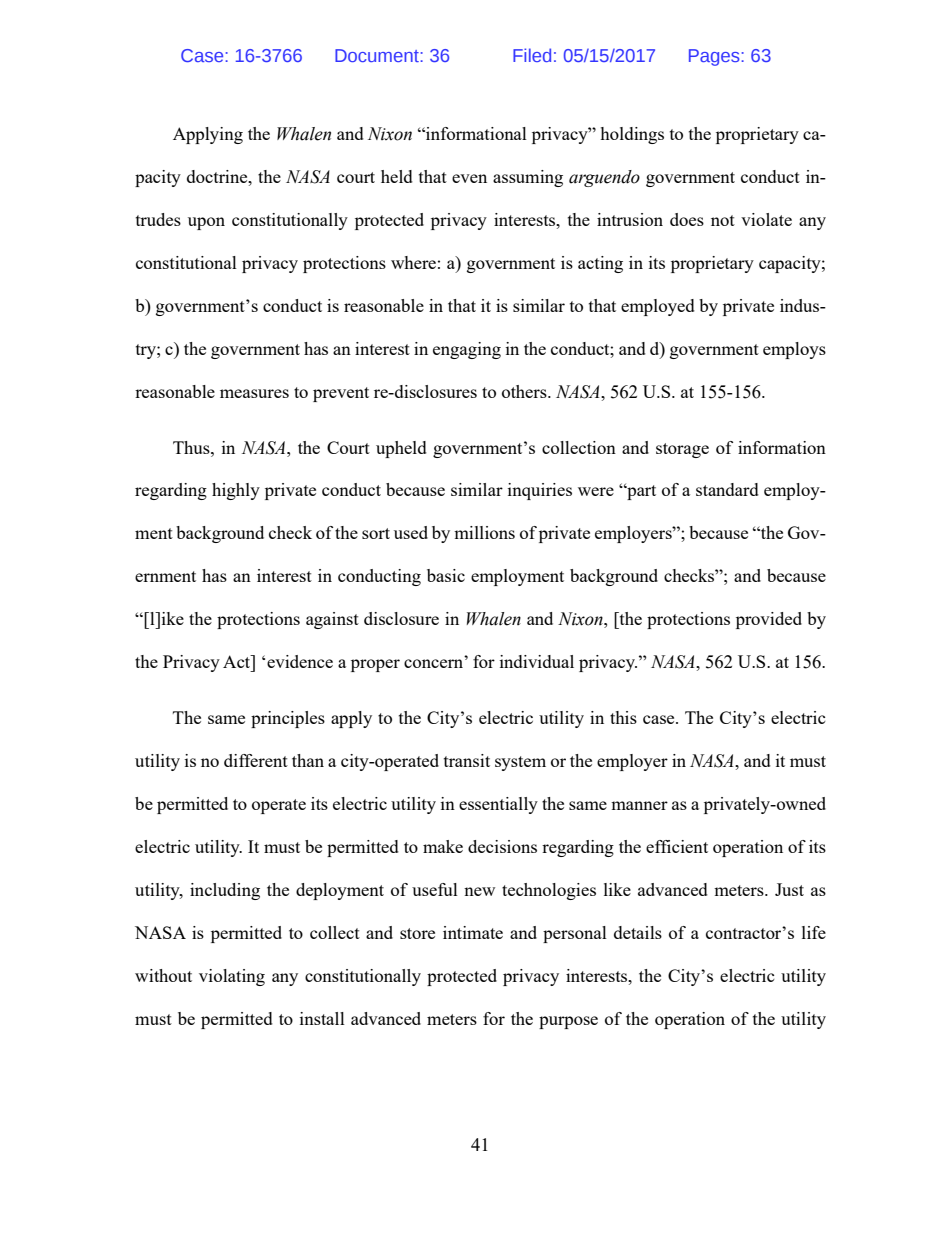 This screenshot has height=1233, width=952. I want to click on assuming, so click(528, 178).
